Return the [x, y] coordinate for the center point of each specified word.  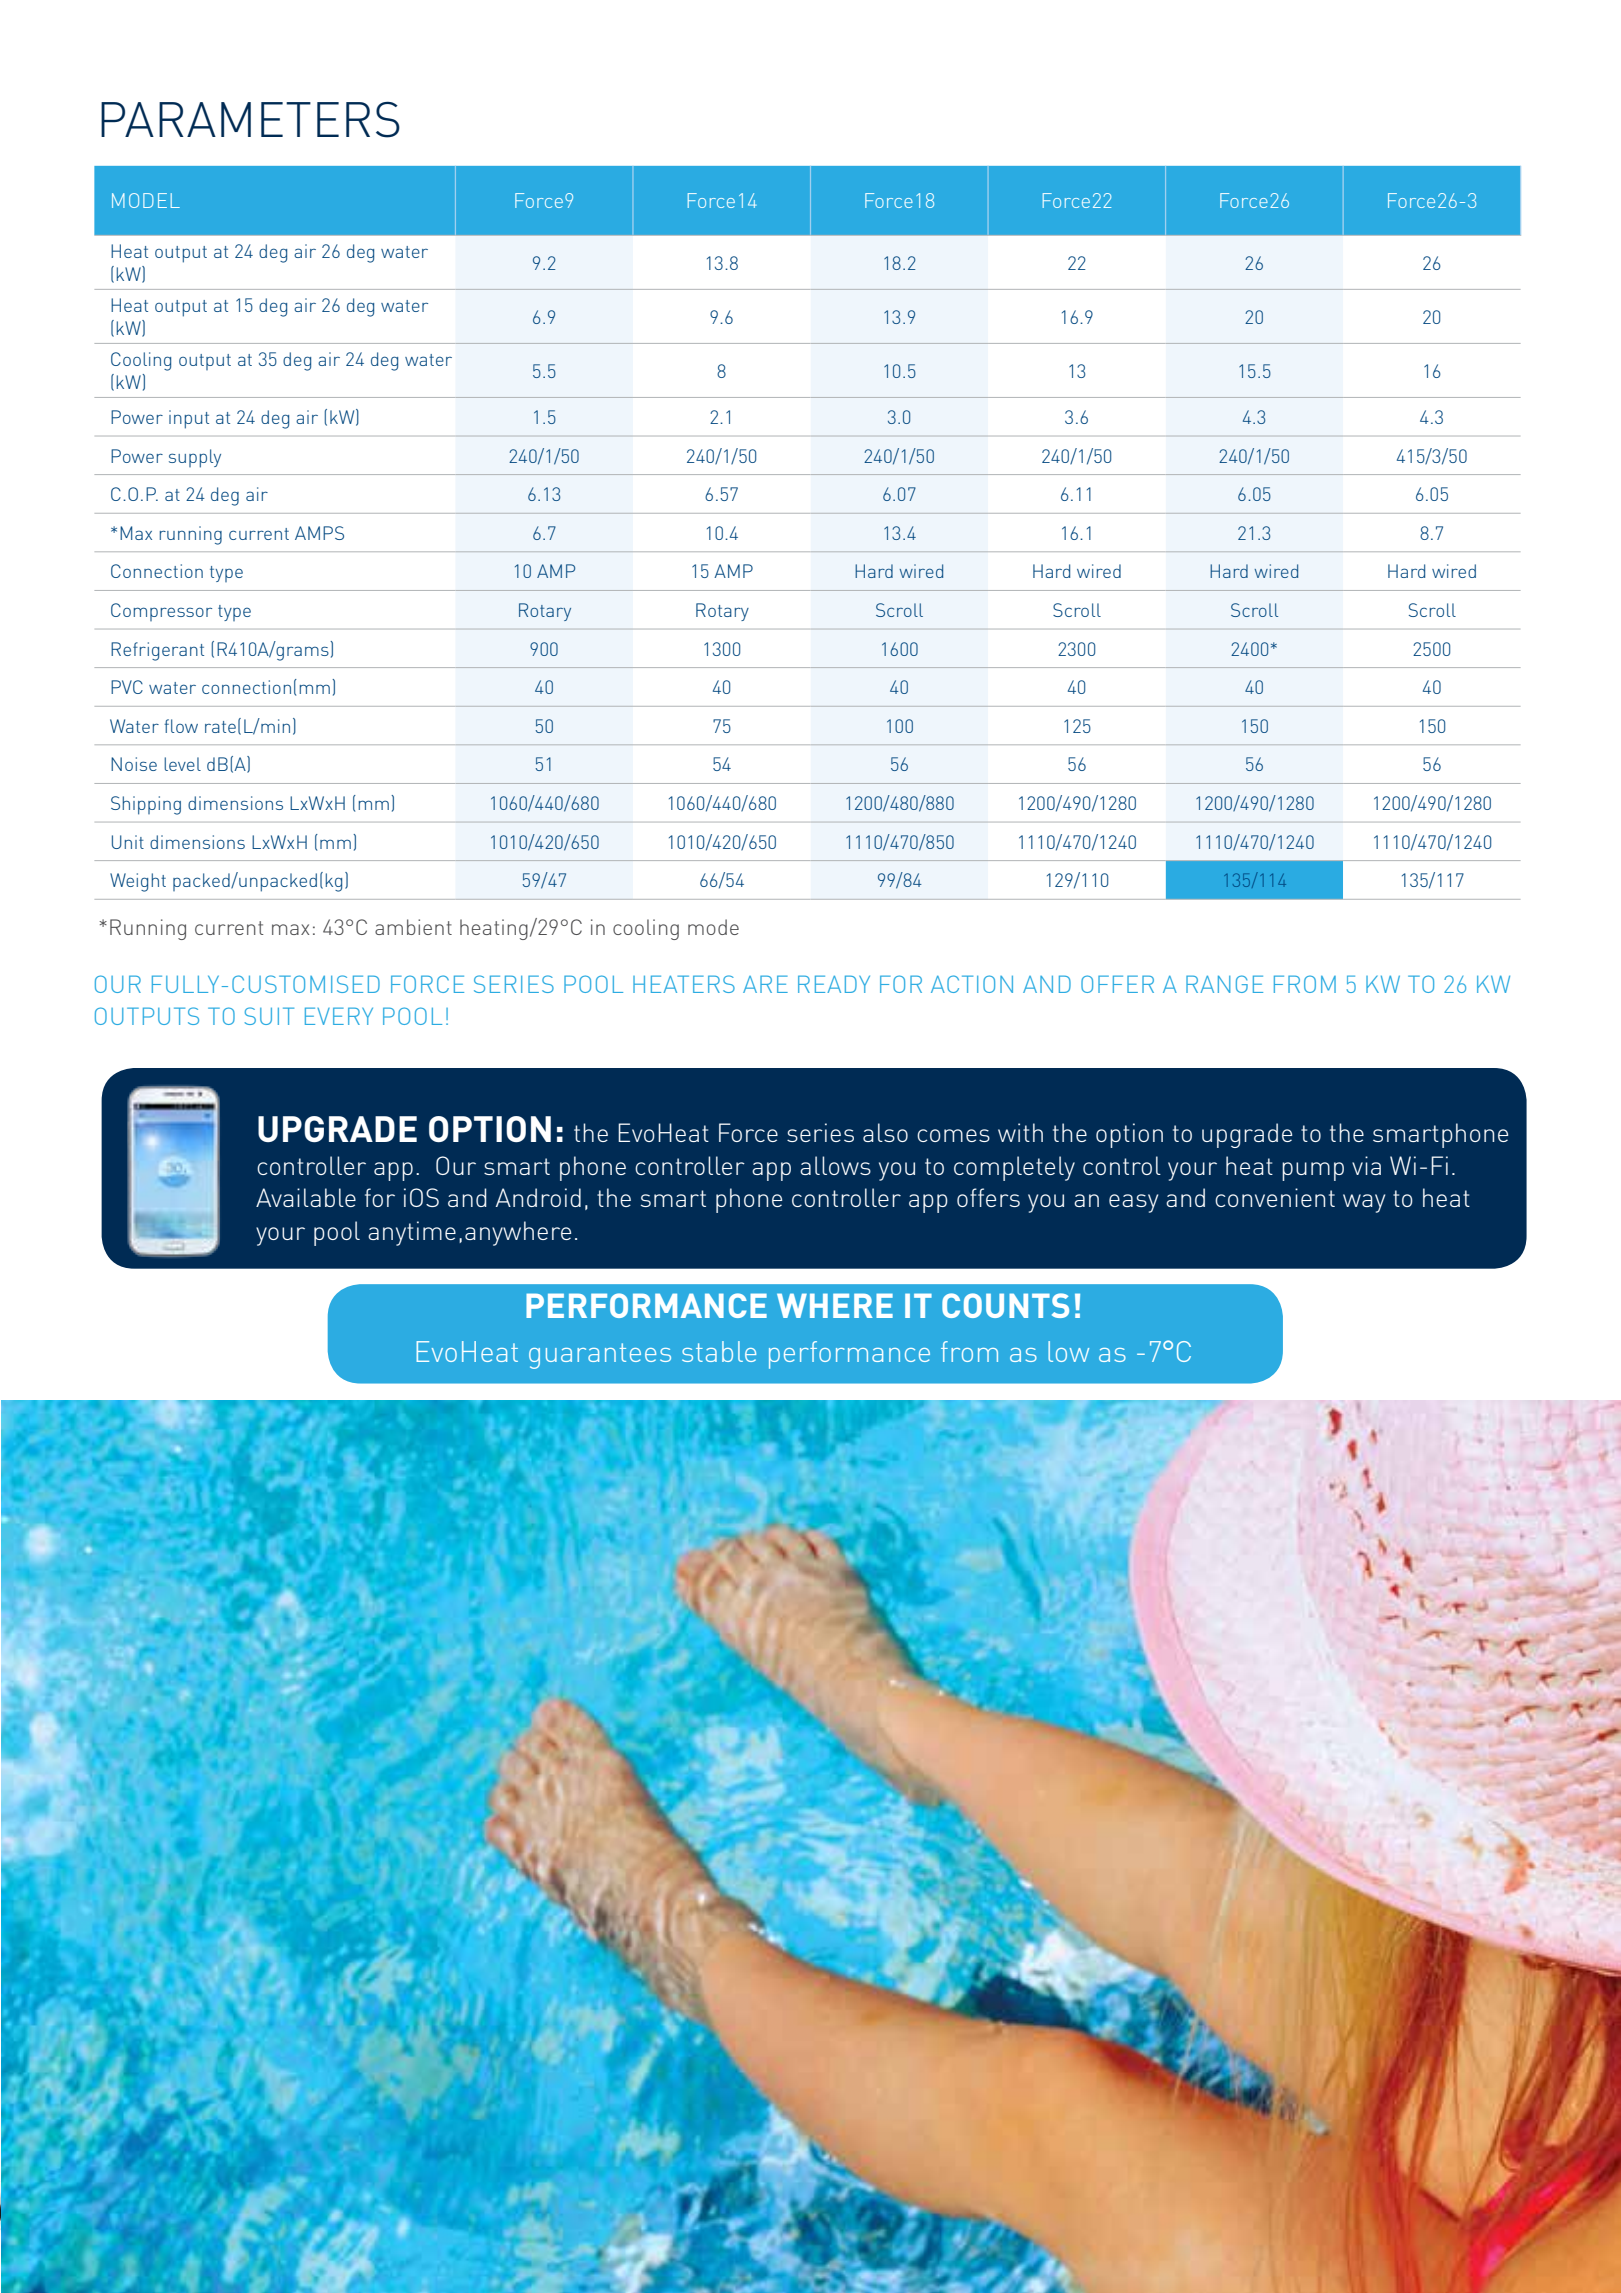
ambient [413, 927]
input [189, 419]
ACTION [972, 984]
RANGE [1224, 984]
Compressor [161, 612]
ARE [765, 984]
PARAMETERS [250, 120]
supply [195, 458]
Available [306, 1197]
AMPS [319, 533]
